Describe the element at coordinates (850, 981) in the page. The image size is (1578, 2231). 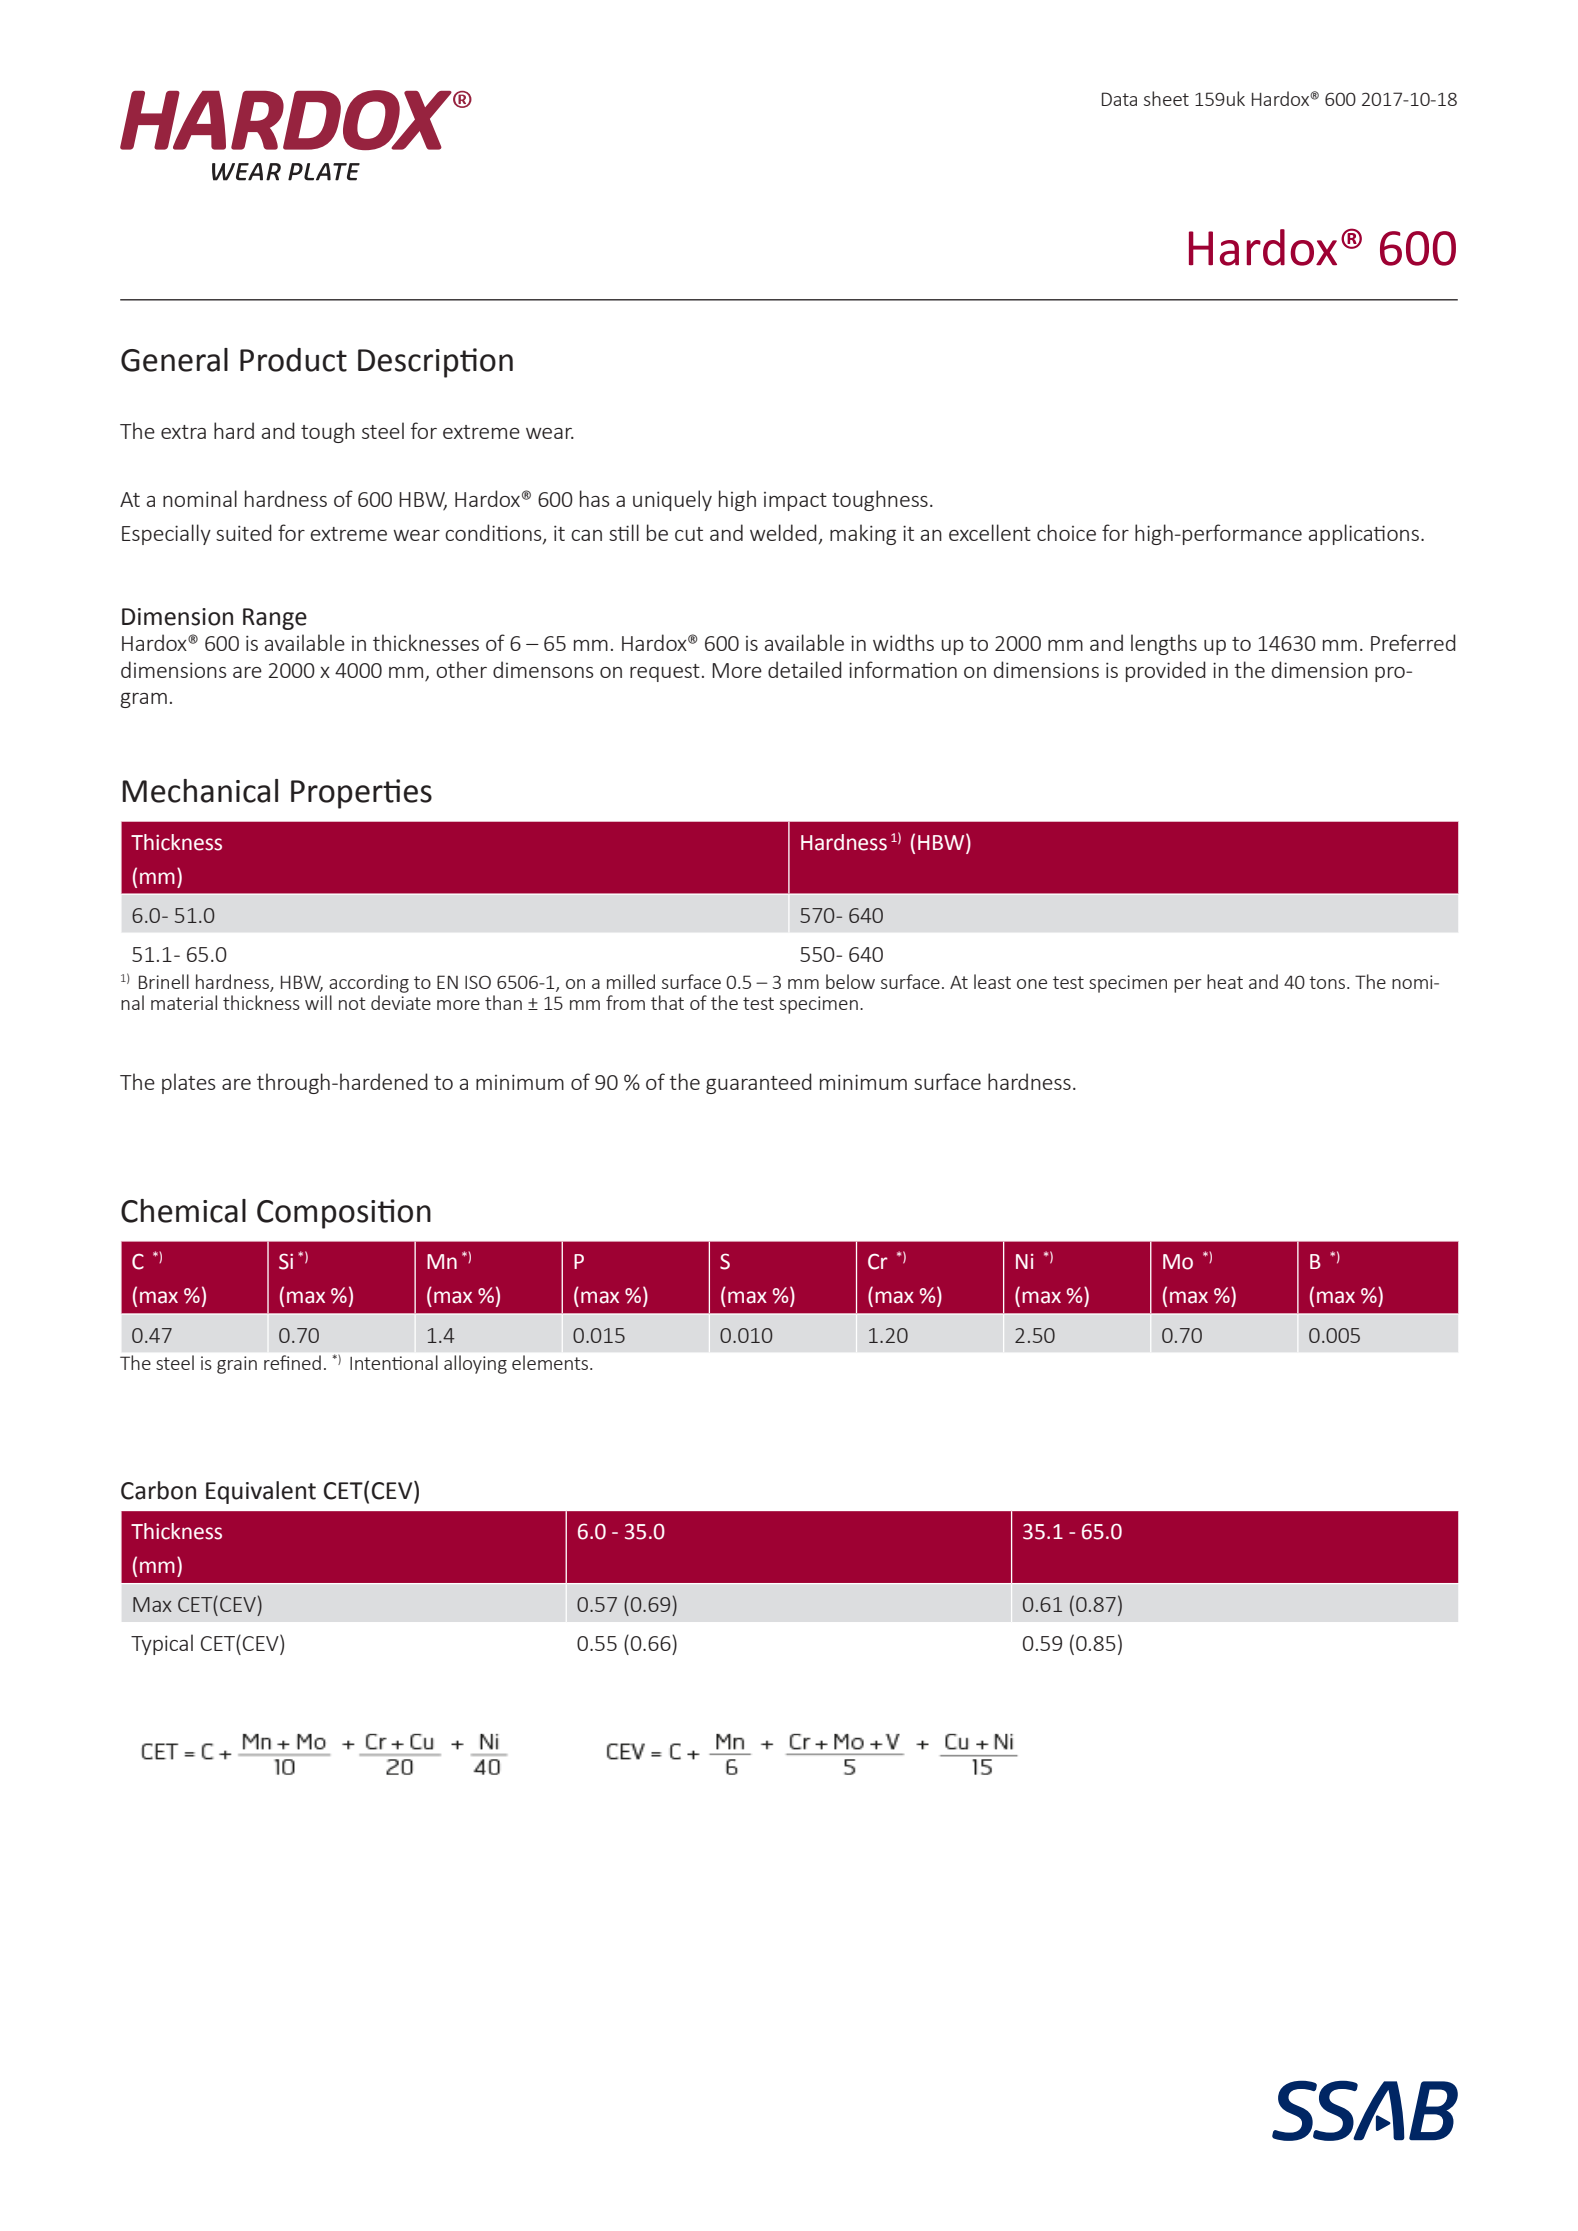
I see `below` at that location.
